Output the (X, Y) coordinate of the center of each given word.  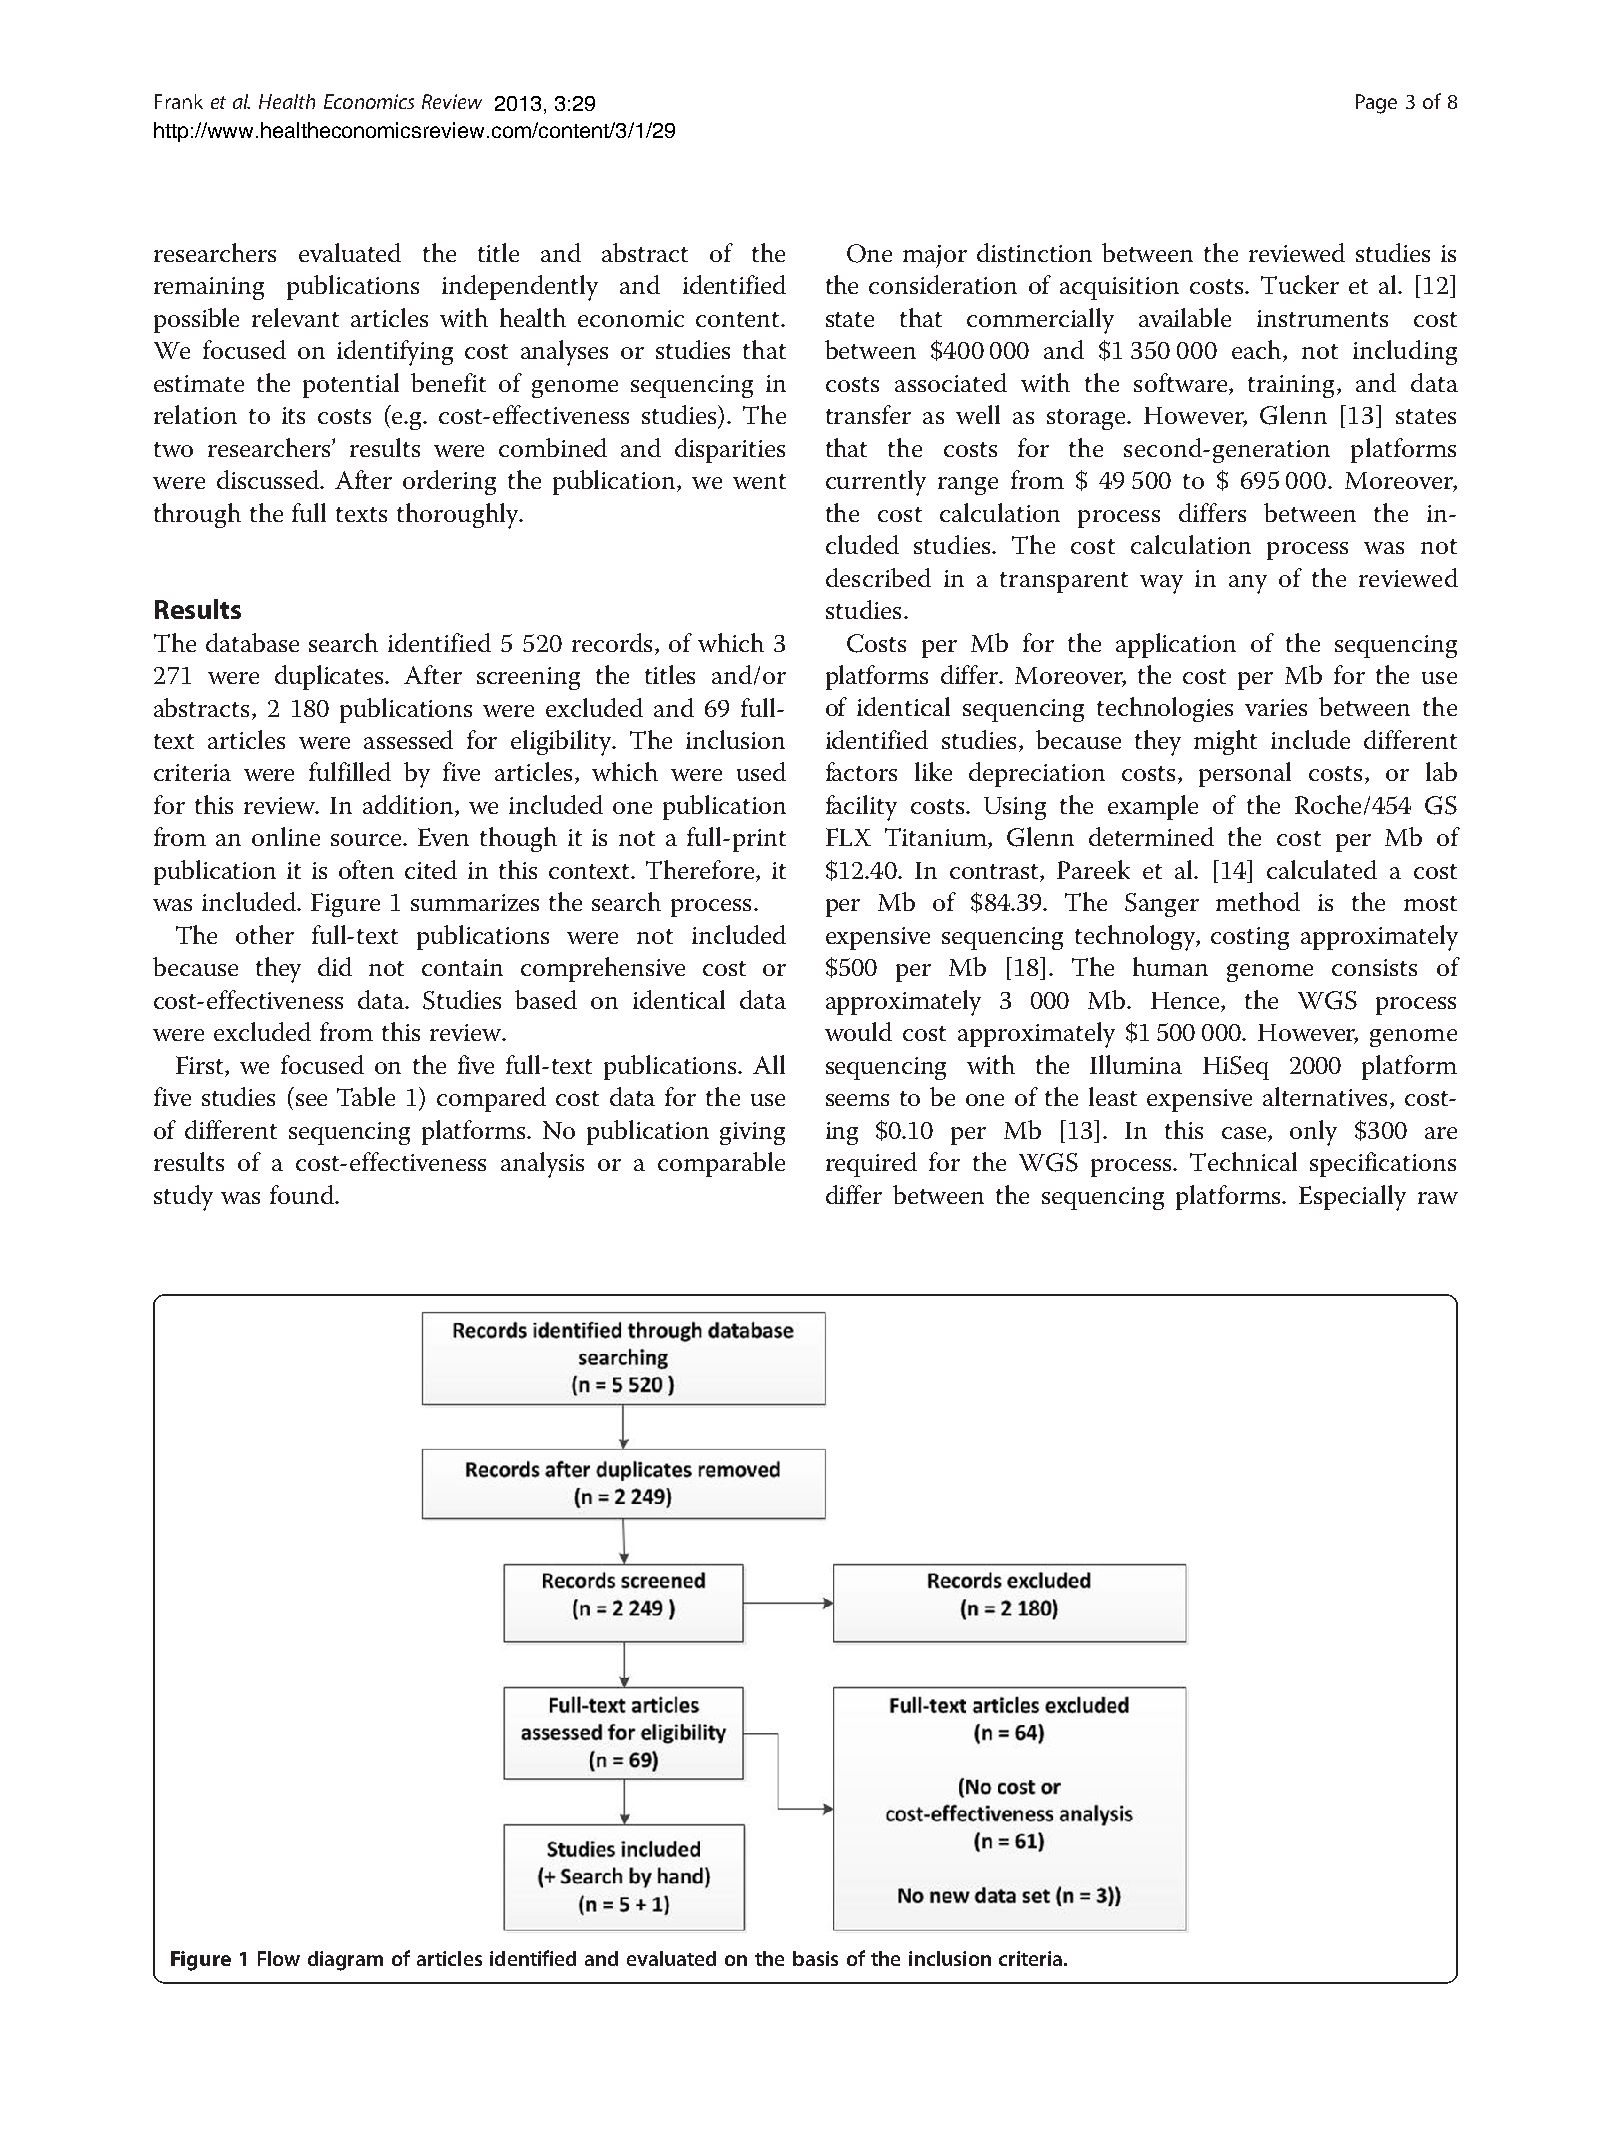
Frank (179, 101)
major (935, 256)
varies (1276, 707)
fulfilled (350, 771)
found (303, 1194)
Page (1376, 104)
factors (861, 771)
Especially (1352, 1198)
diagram (345, 1961)
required (871, 1164)
